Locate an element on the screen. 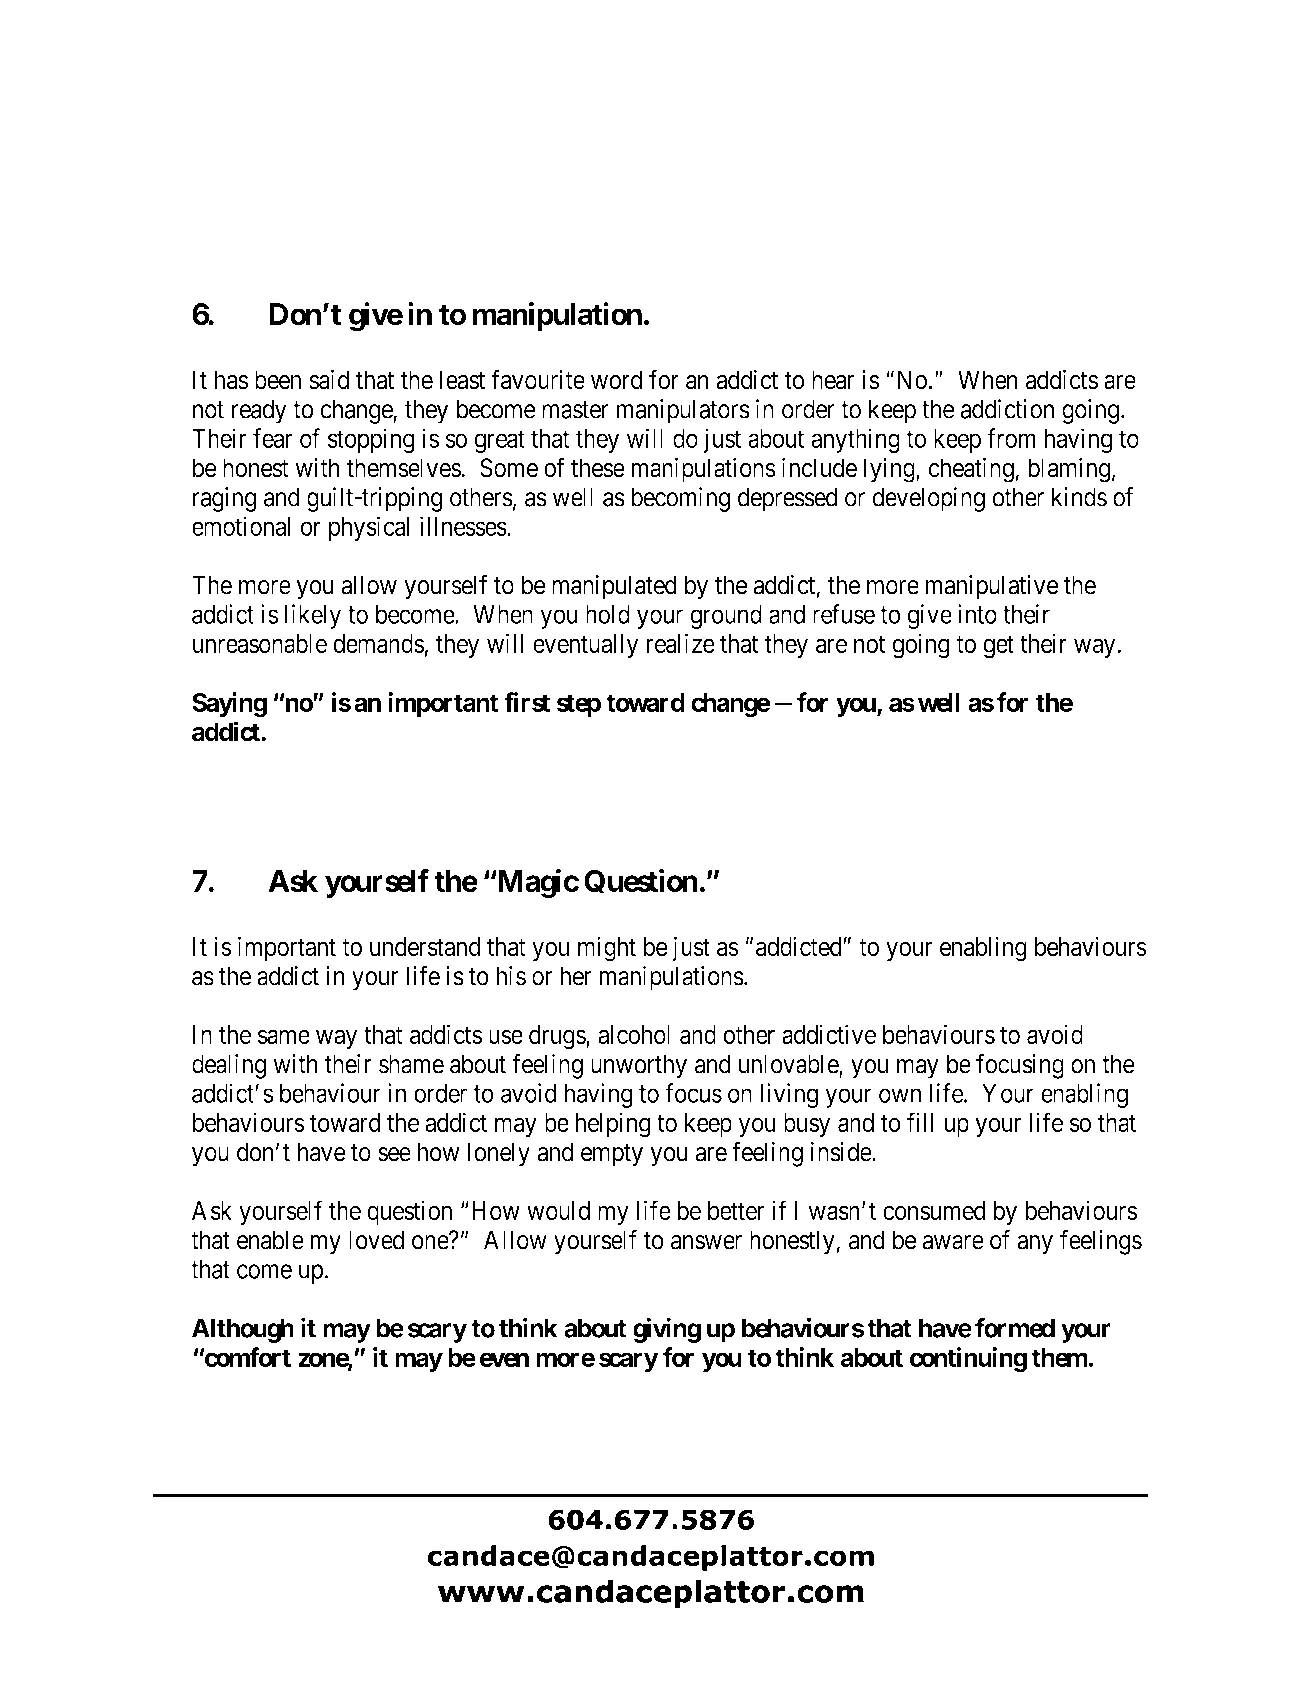 Image resolution: width=1301 pixels, height=1683 pixels. manipulators is located at coordinates (683, 411).
